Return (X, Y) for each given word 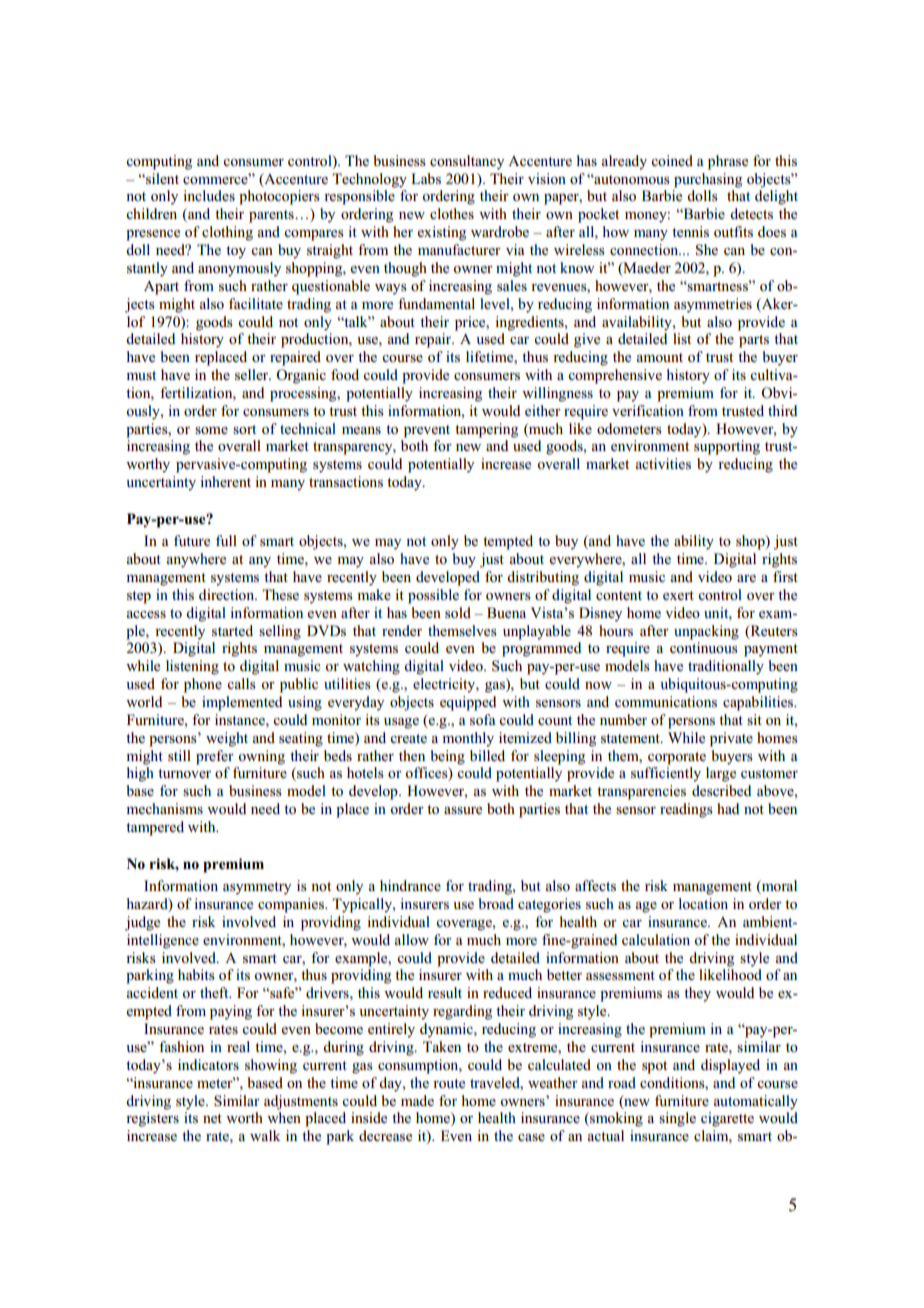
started (232, 630)
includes (209, 195)
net (212, 1118)
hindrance (410, 885)
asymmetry (257, 888)
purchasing (708, 180)
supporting (727, 447)
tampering (486, 430)
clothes (452, 213)
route (449, 1083)
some (211, 430)
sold (458, 612)
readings (686, 810)
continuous (704, 647)
